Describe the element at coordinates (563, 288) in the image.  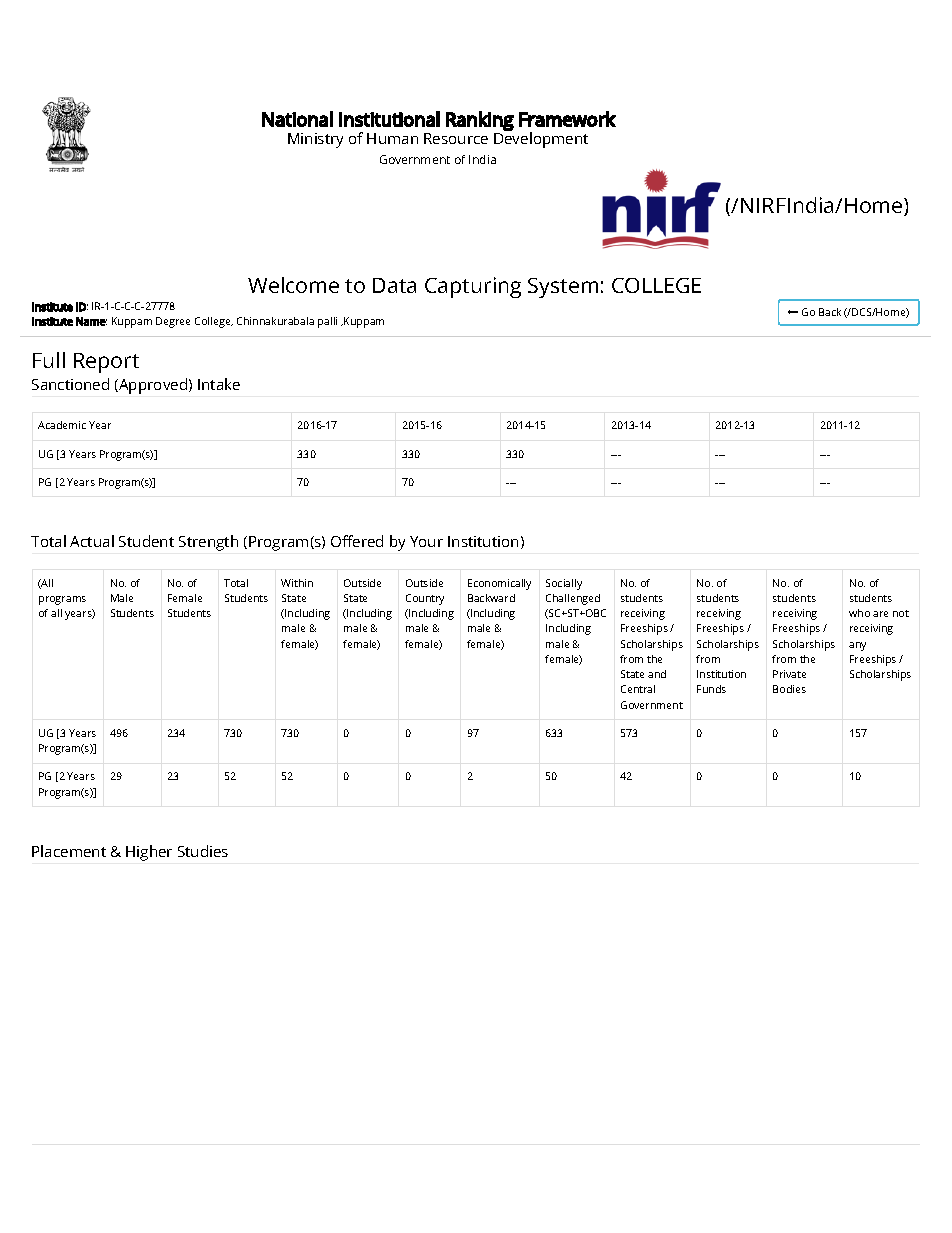
I see `System` at that location.
